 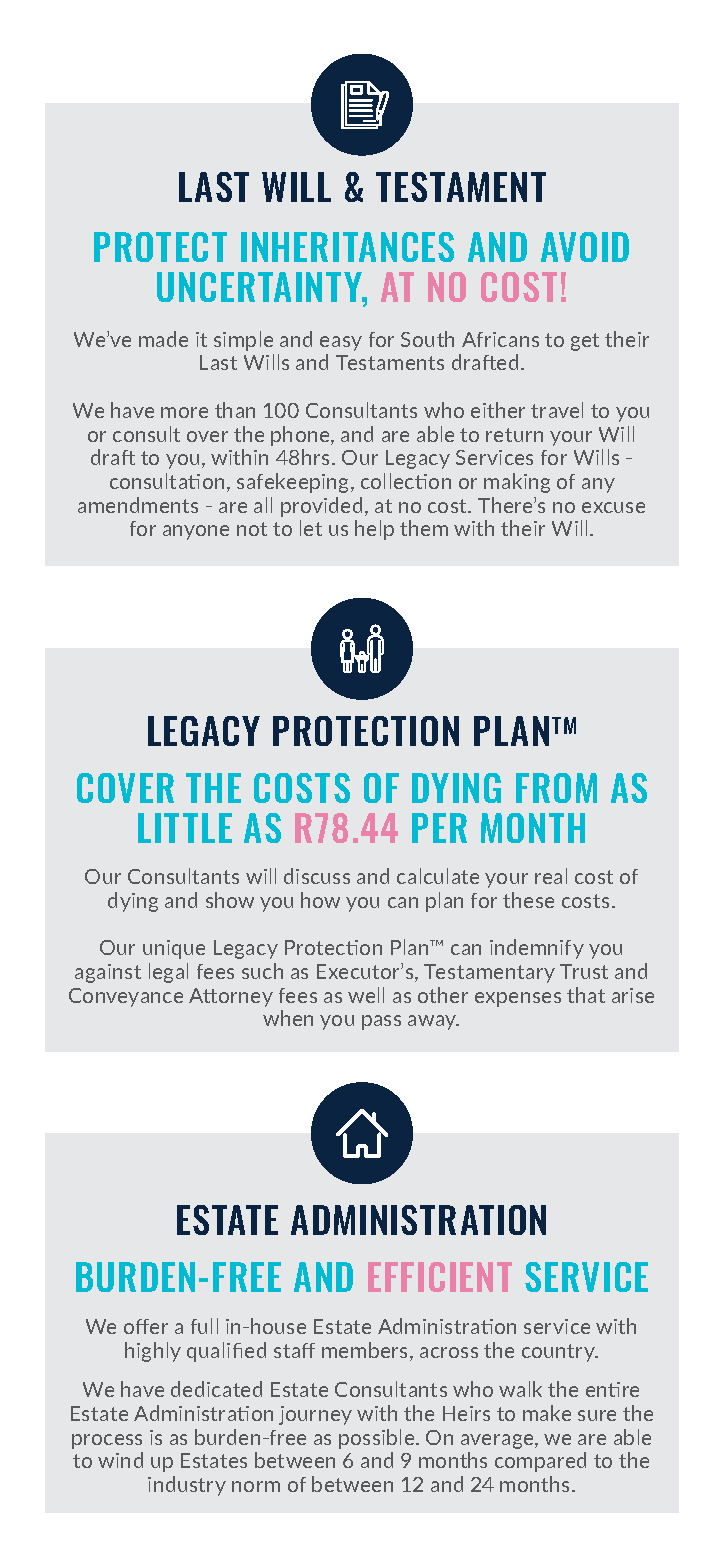 I want to click on made, so click(x=163, y=339).
